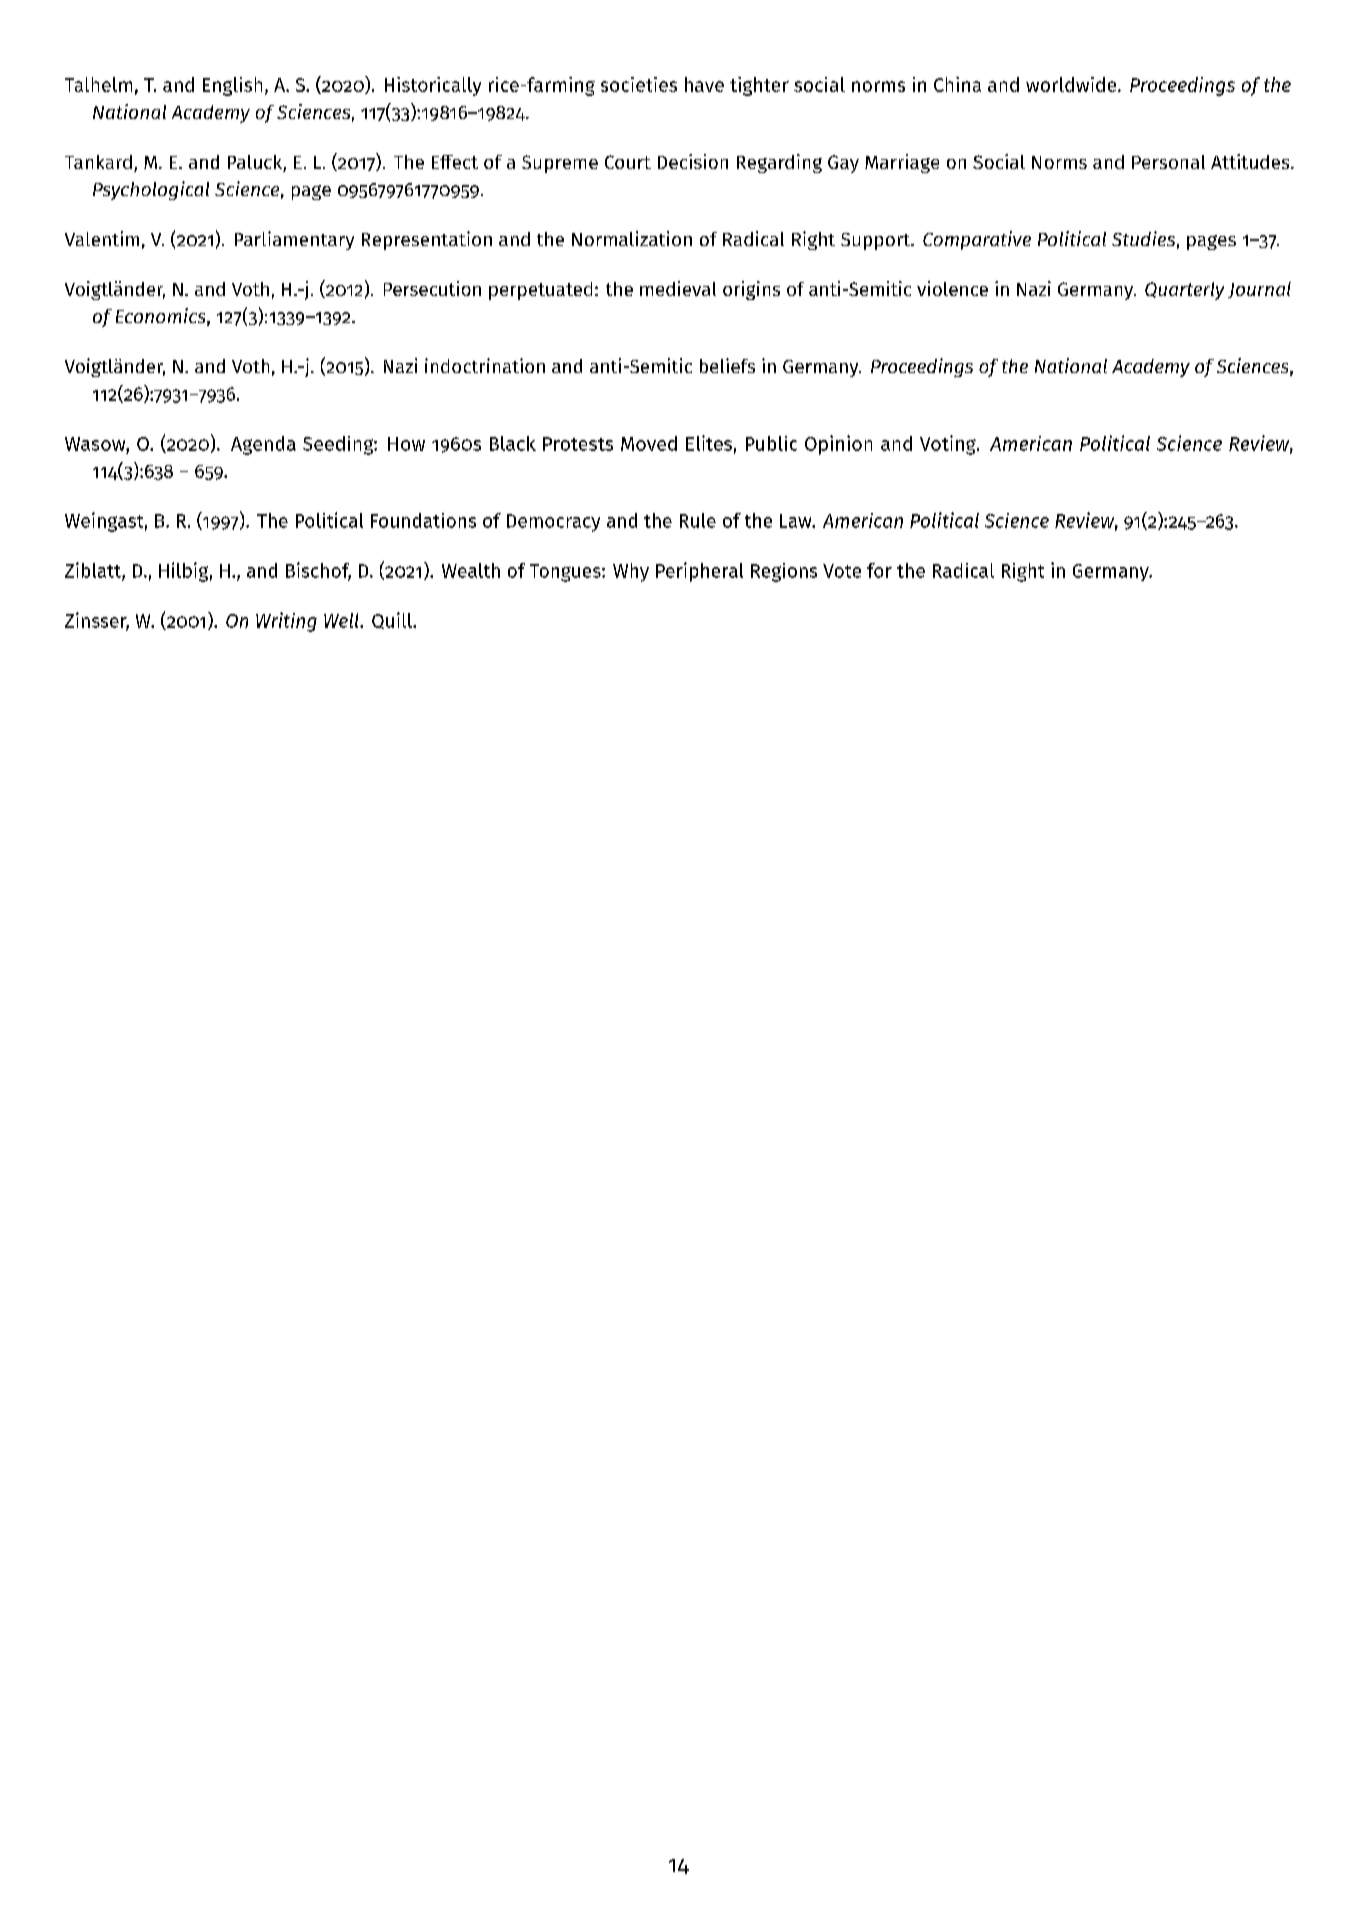 This image has width=1356, height=1918. What do you see at coordinates (232, 86) in the image?
I see `English` at bounding box center [232, 86].
